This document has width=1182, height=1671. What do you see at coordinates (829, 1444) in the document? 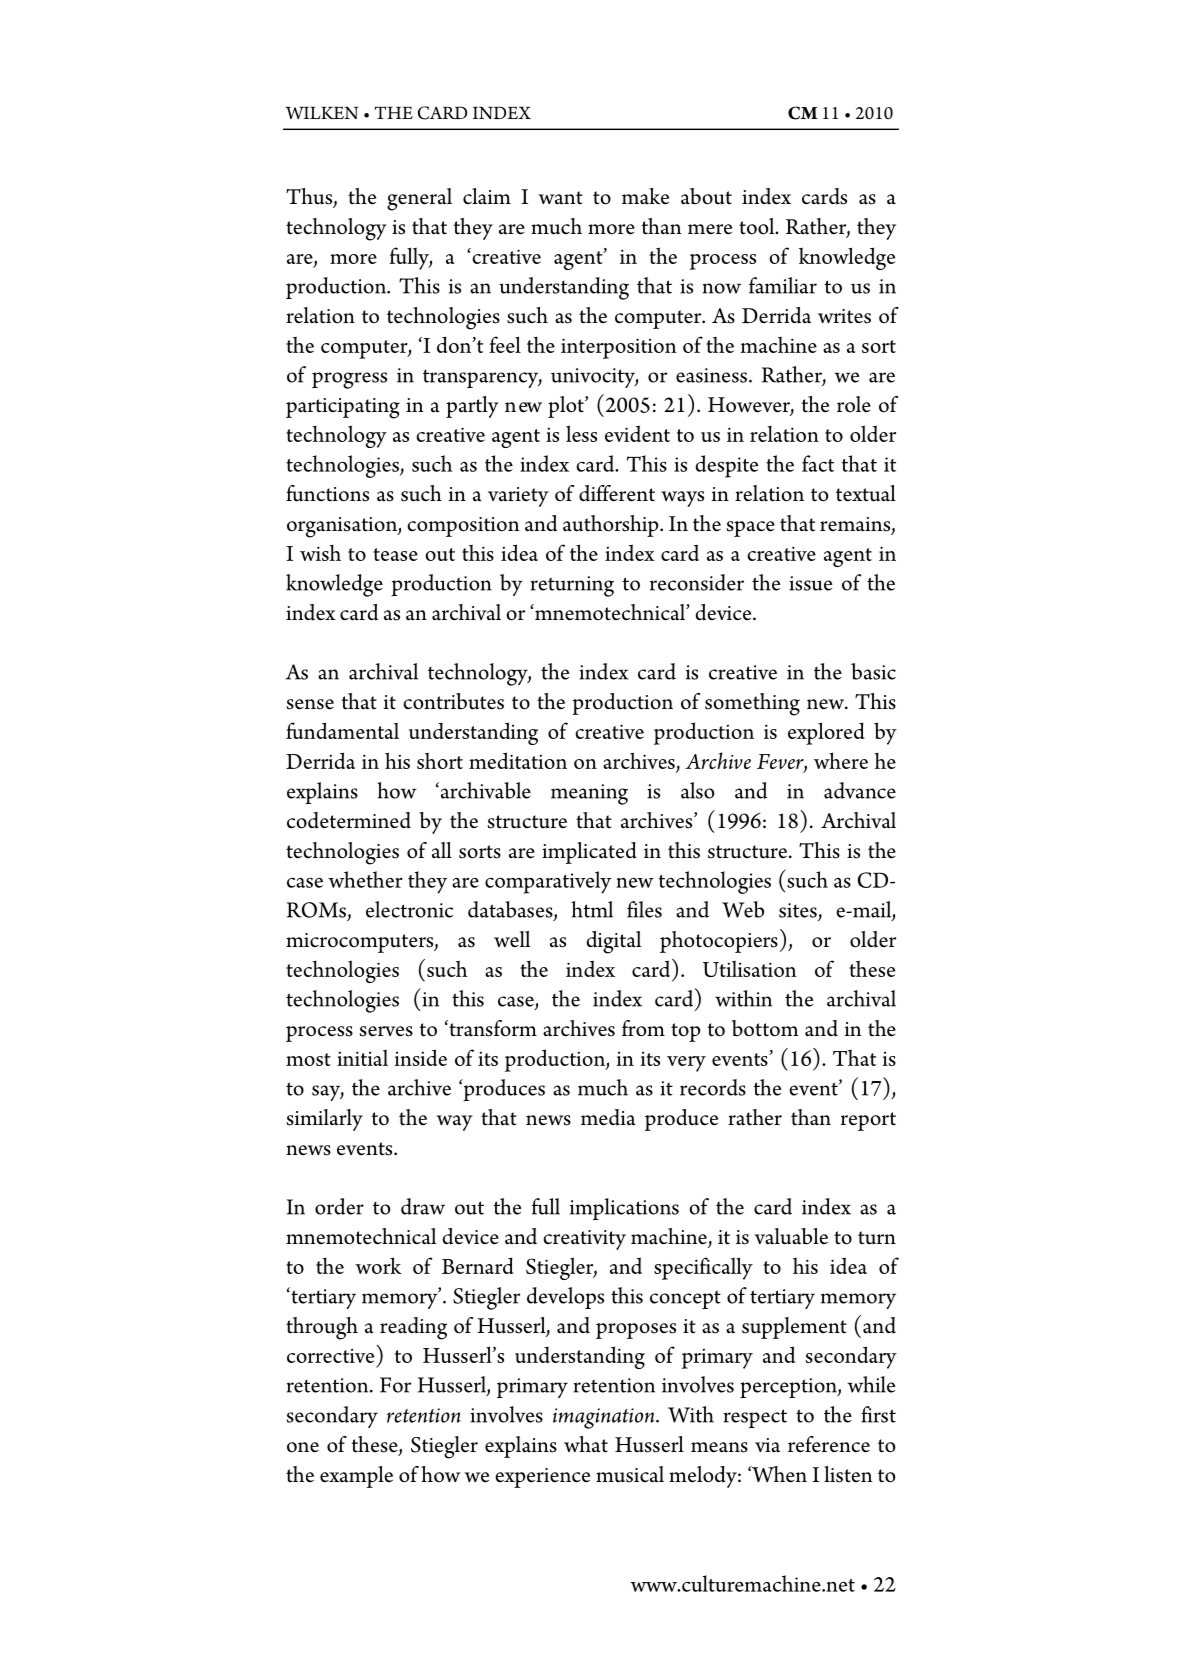
I see `reference` at bounding box center [829, 1444].
